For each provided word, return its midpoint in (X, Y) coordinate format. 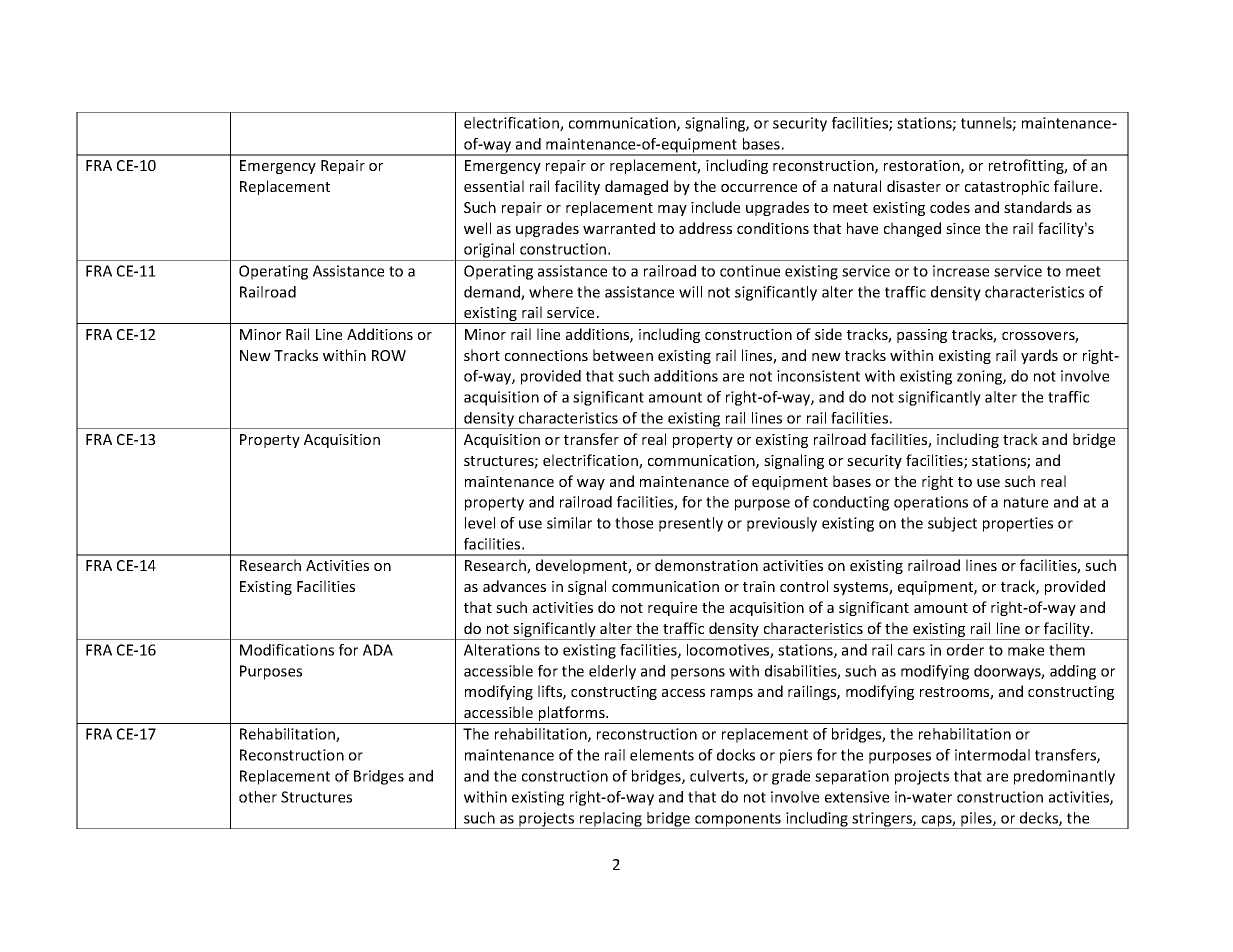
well (477, 228)
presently (691, 524)
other (258, 797)
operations (931, 503)
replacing (610, 820)
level (480, 523)
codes (950, 207)
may (672, 210)
